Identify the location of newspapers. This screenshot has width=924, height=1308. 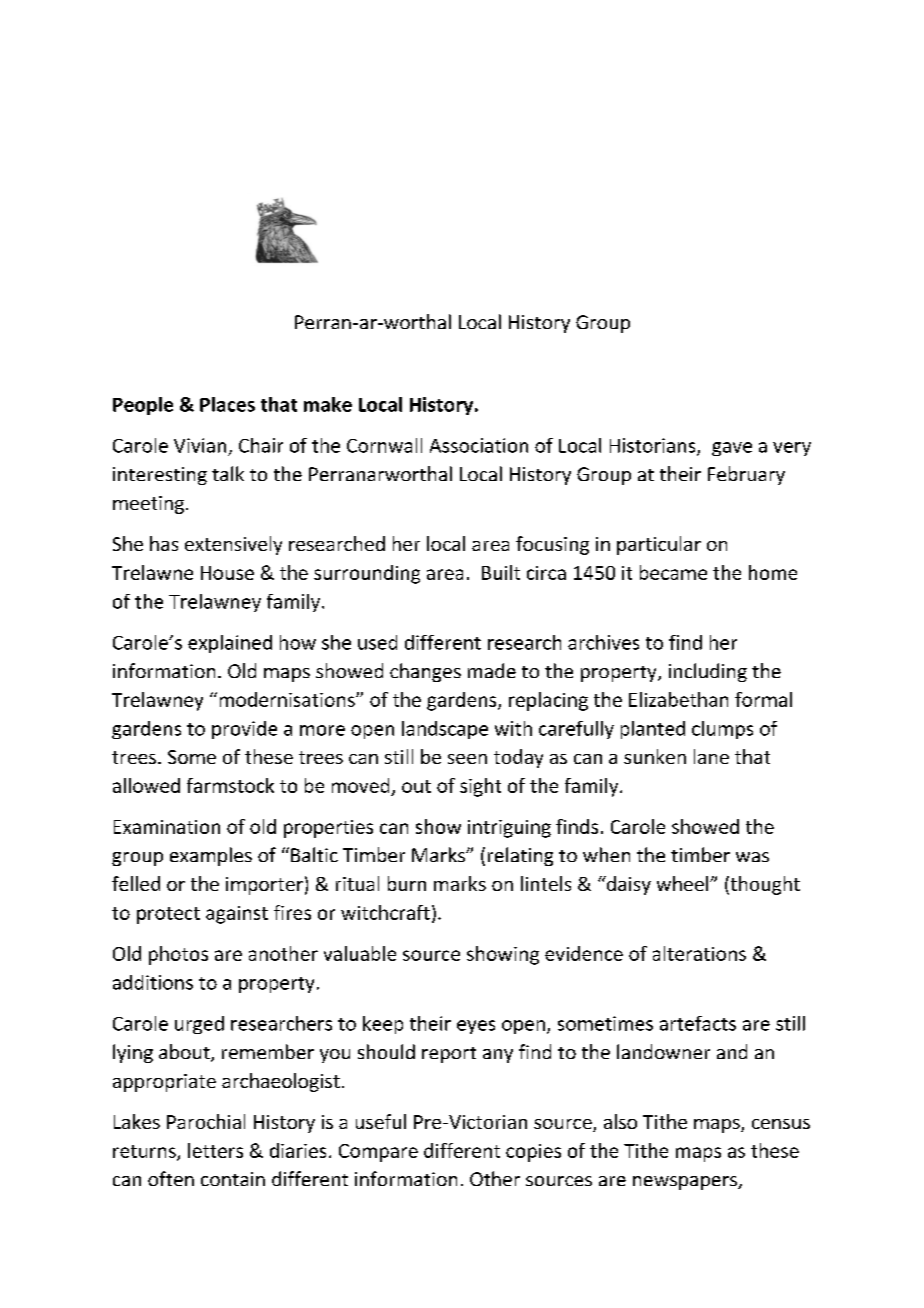
(686, 1183).
